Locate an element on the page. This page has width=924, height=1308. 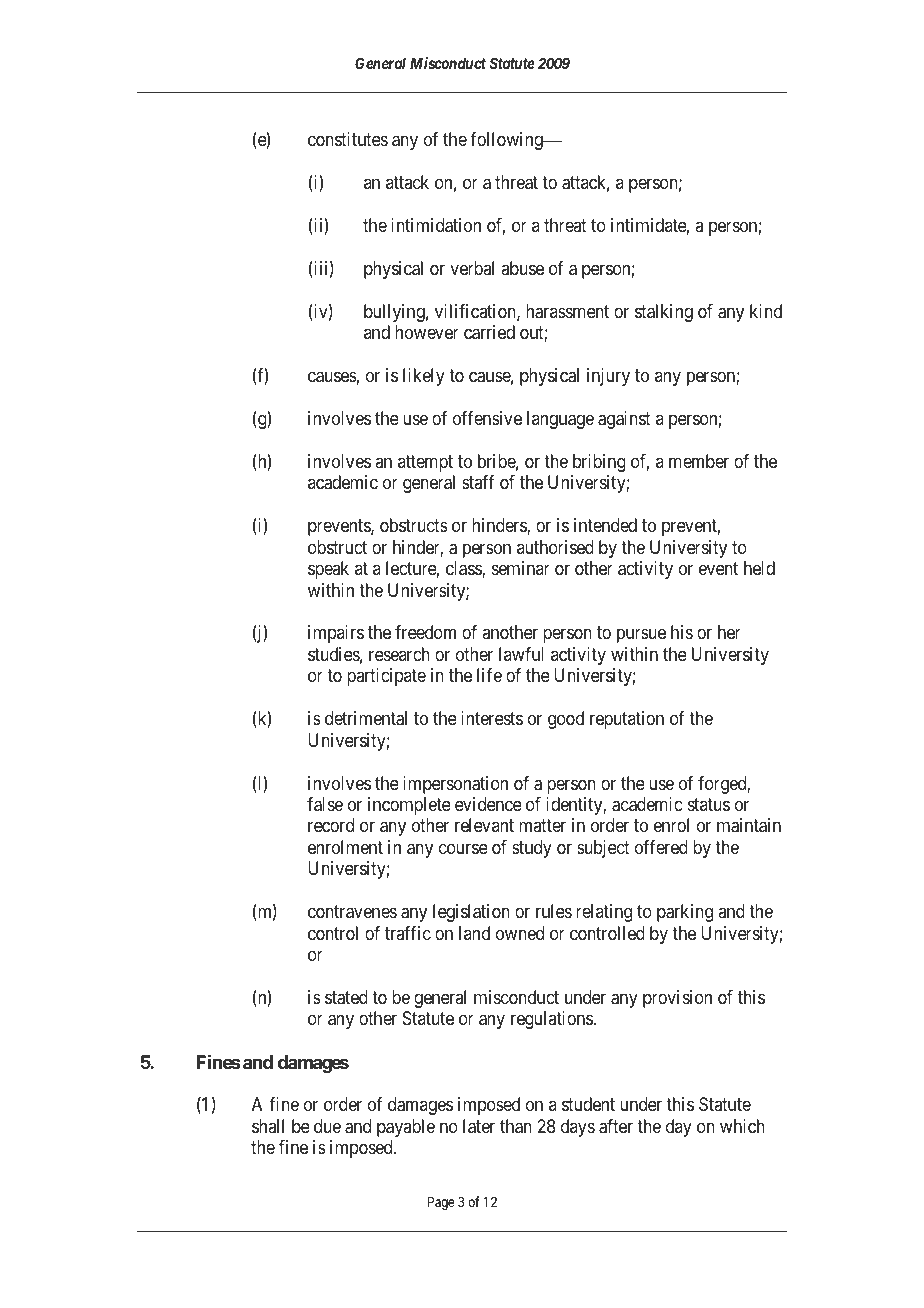
stalking is located at coordinates (664, 313).
